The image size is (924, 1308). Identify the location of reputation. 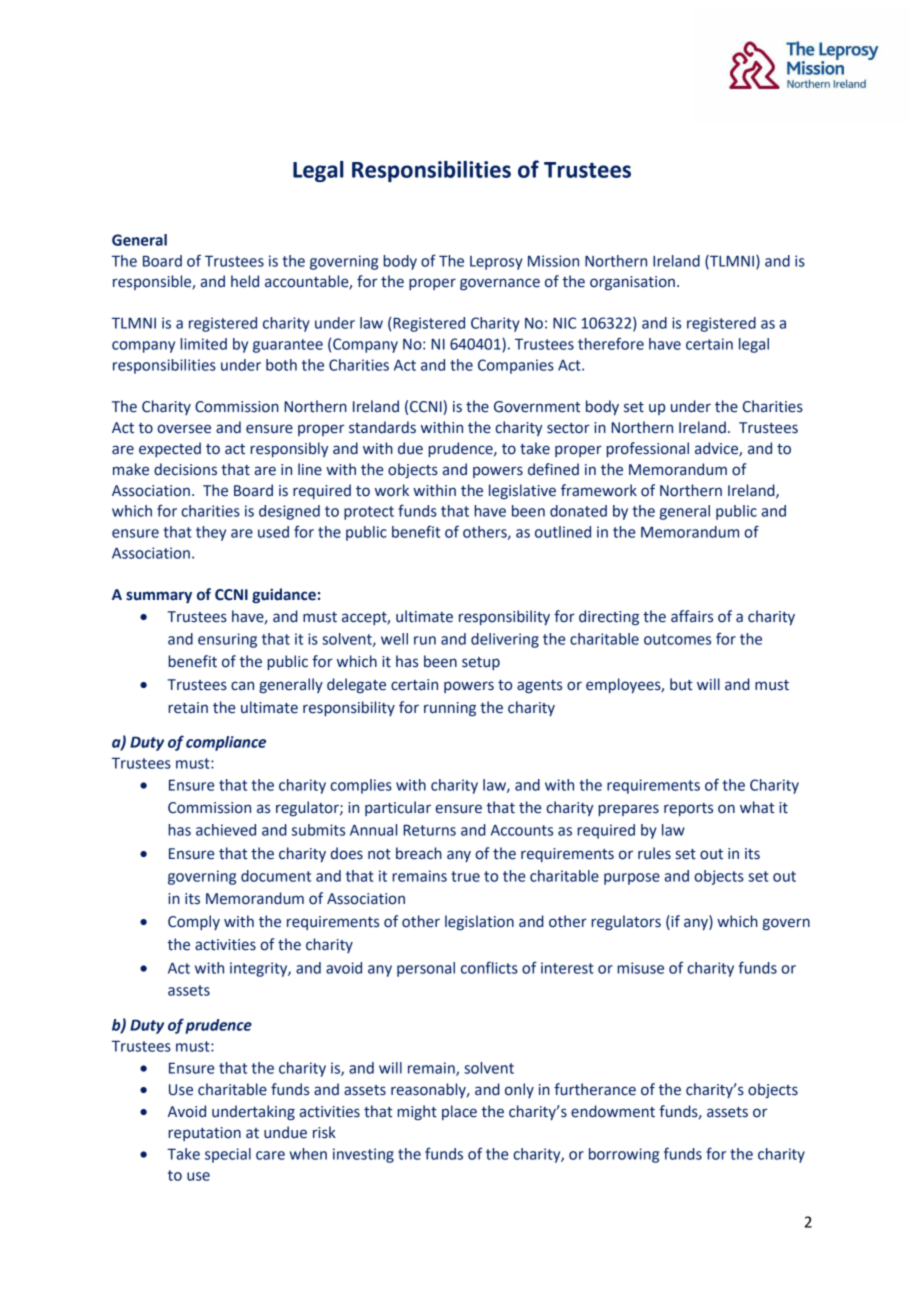
(204, 1134).
